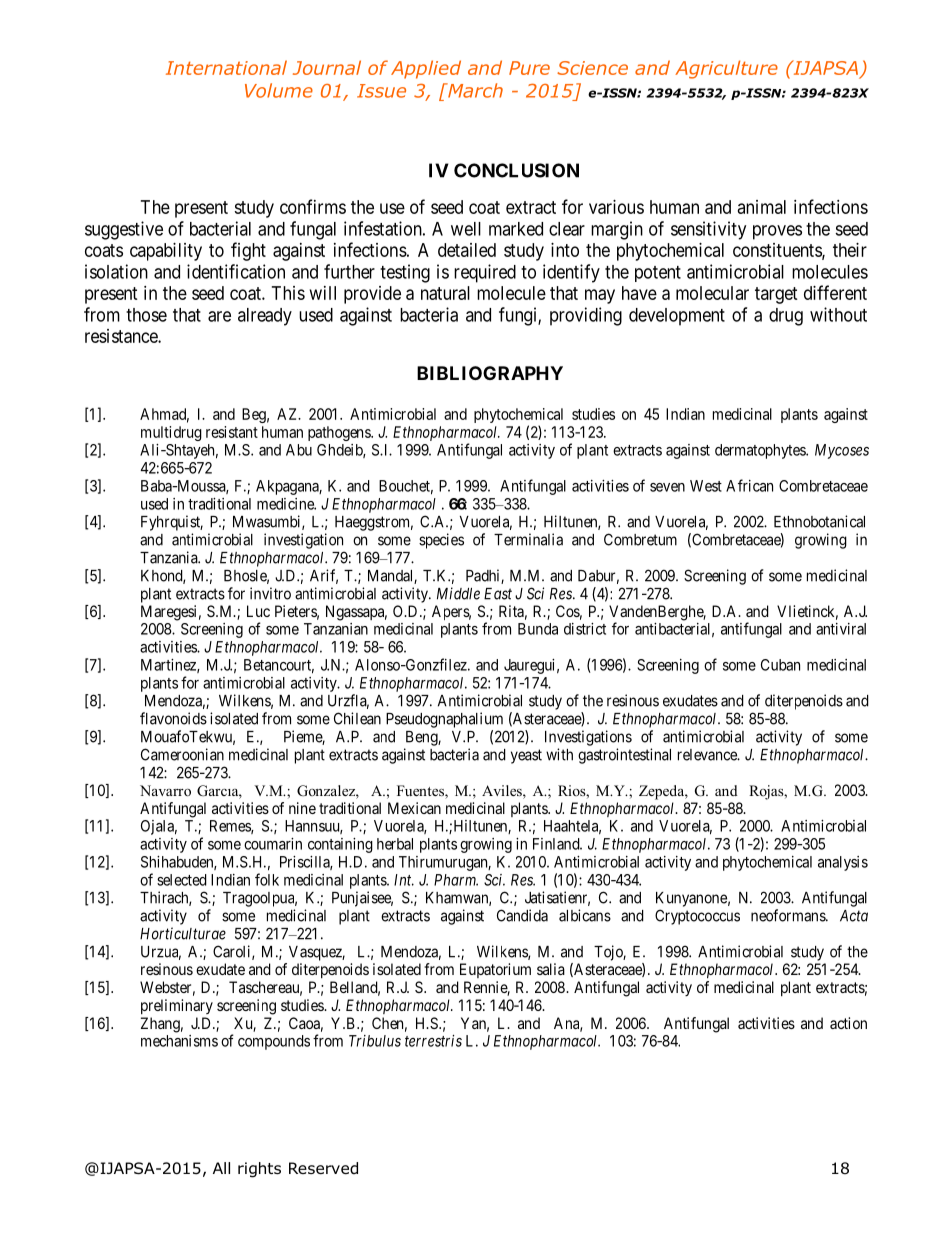 The height and width of the screenshot is (1233, 952). I want to click on International, so click(226, 67).
